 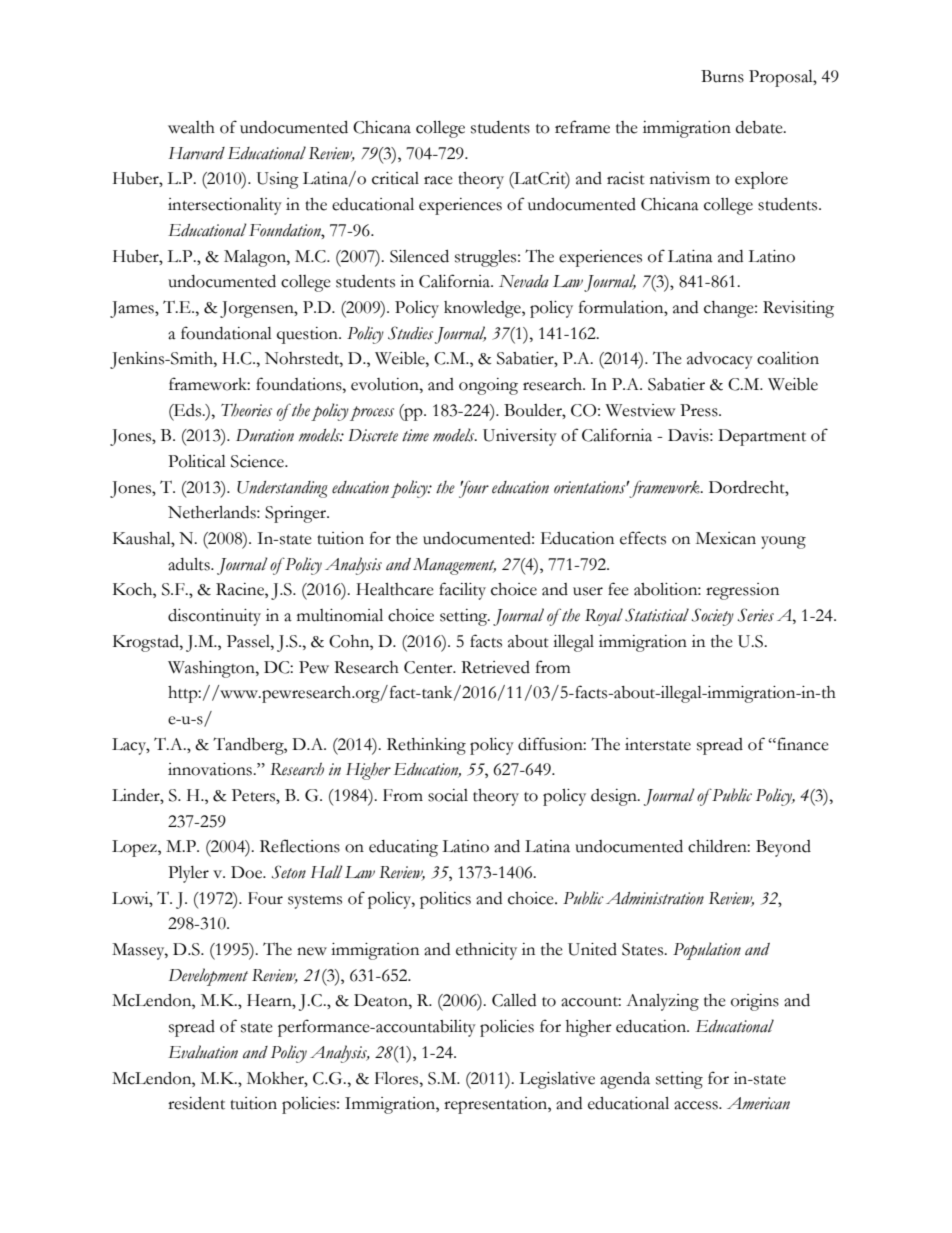 What do you see at coordinates (398, 1078) in the page?
I see `Flores` at bounding box center [398, 1078].
